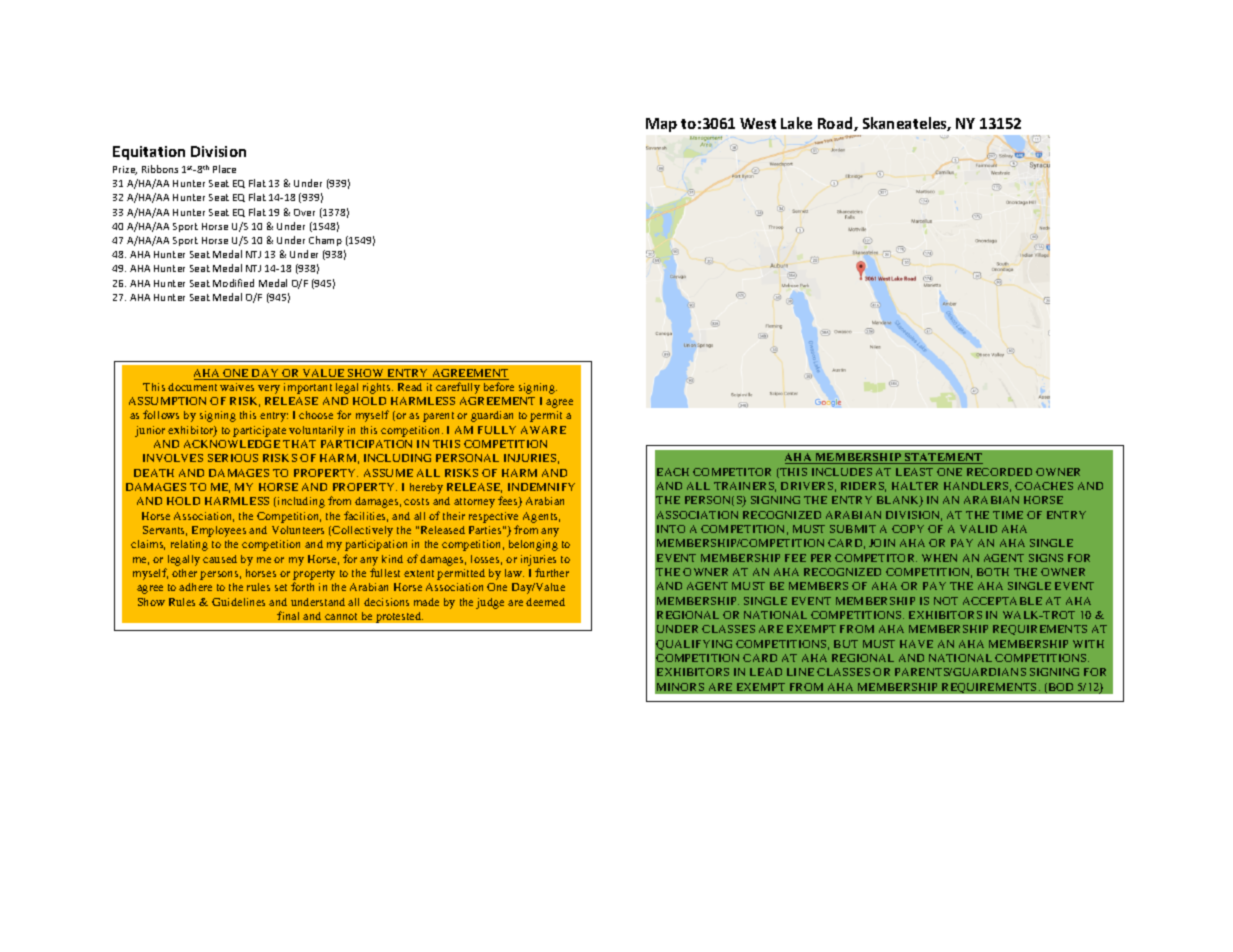 Image resolution: width=1233 pixels, height=952 pixels. What do you see at coordinates (943, 458) in the screenshot?
I see `STATEMENT` at bounding box center [943, 458].
